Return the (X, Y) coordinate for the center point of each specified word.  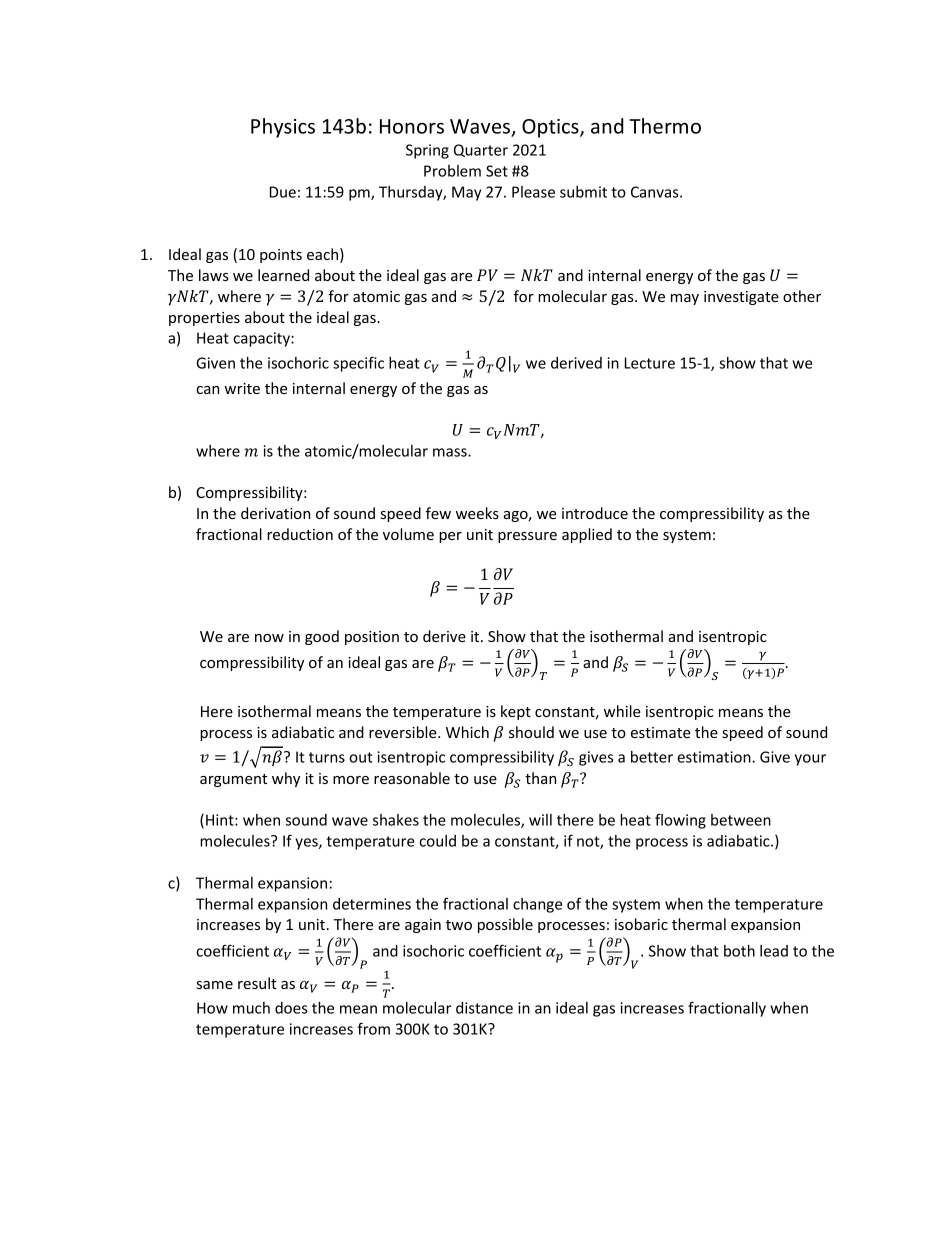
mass (451, 452)
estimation (715, 757)
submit (583, 192)
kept (516, 712)
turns (327, 757)
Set (497, 171)
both (739, 951)
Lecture (650, 363)
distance (484, 1008)
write (242, 388)
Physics (283, 128)
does (291, 1008)
